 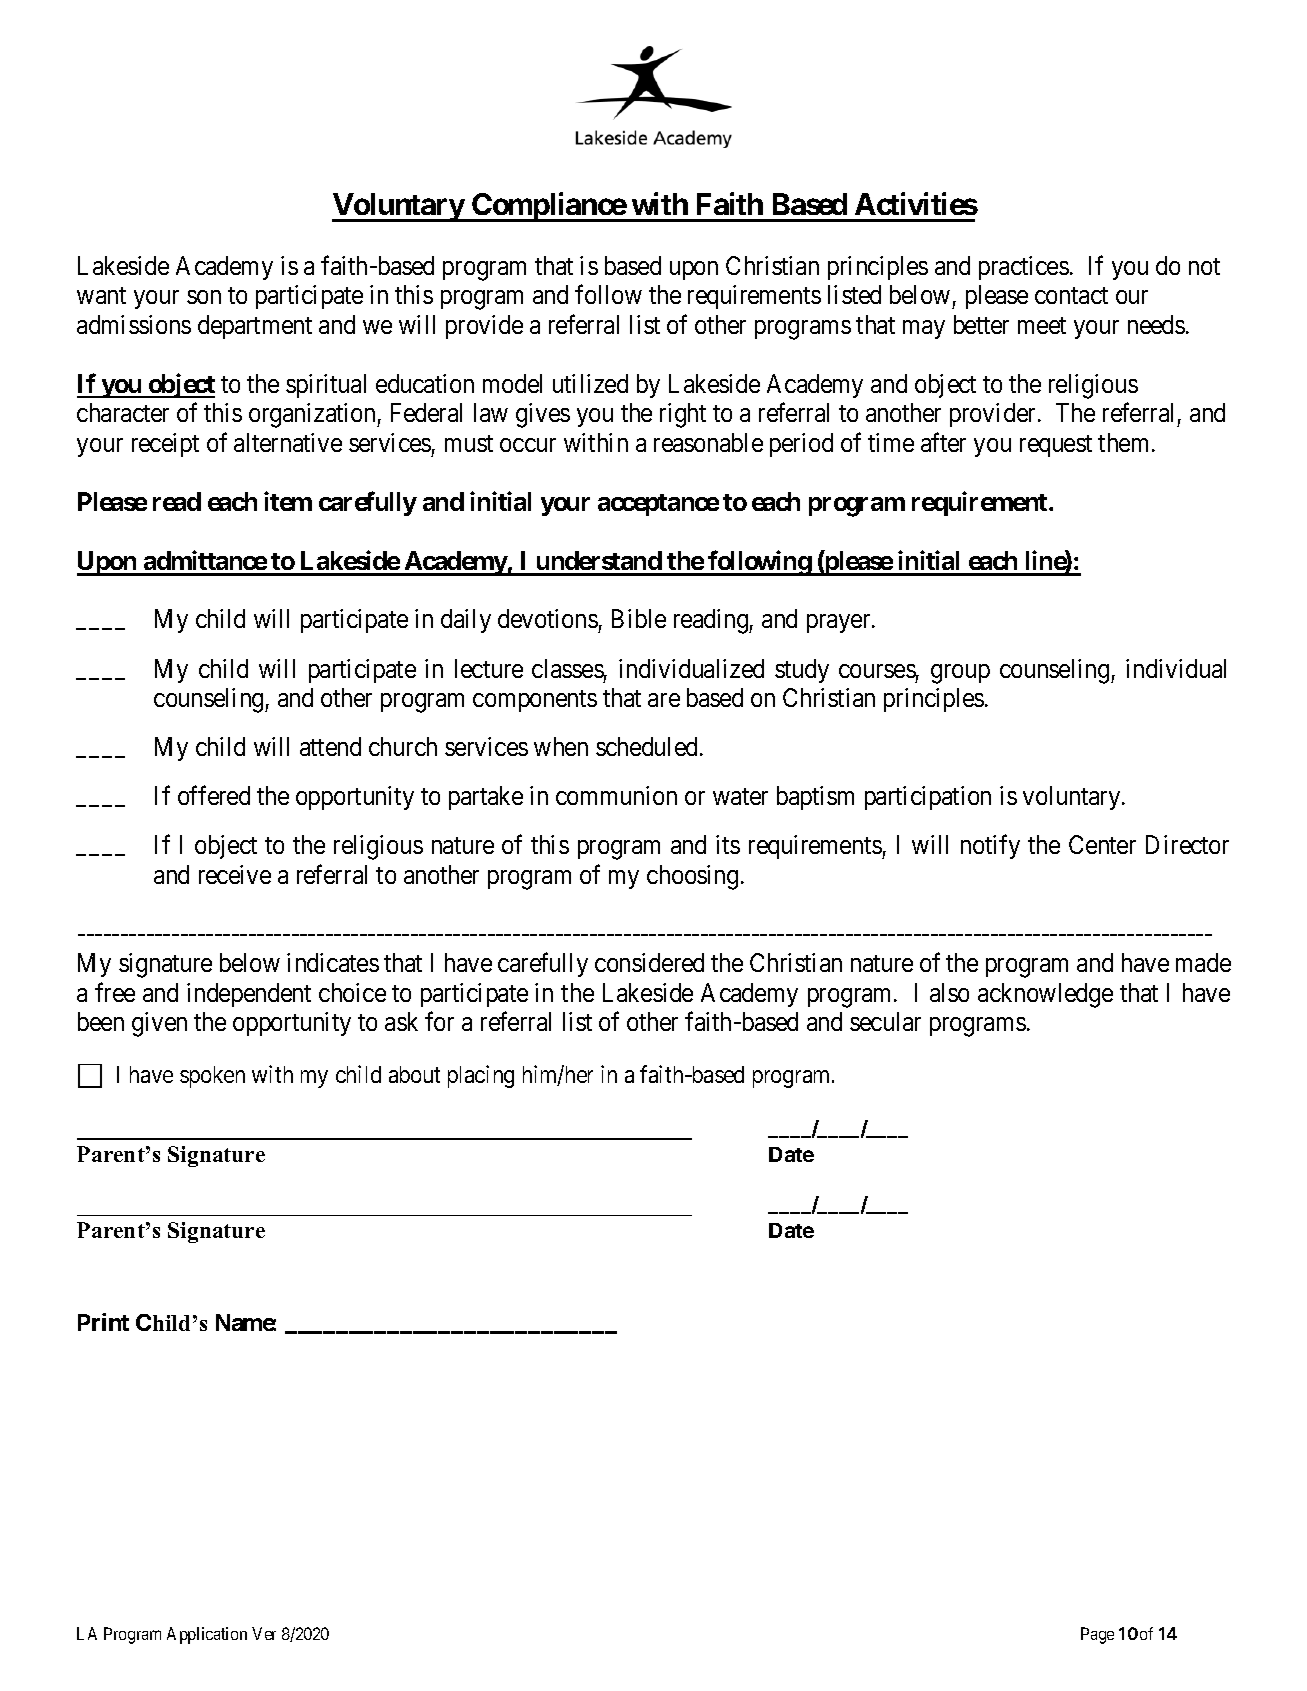 I want to click on considered, so click(x=649, y=962).
